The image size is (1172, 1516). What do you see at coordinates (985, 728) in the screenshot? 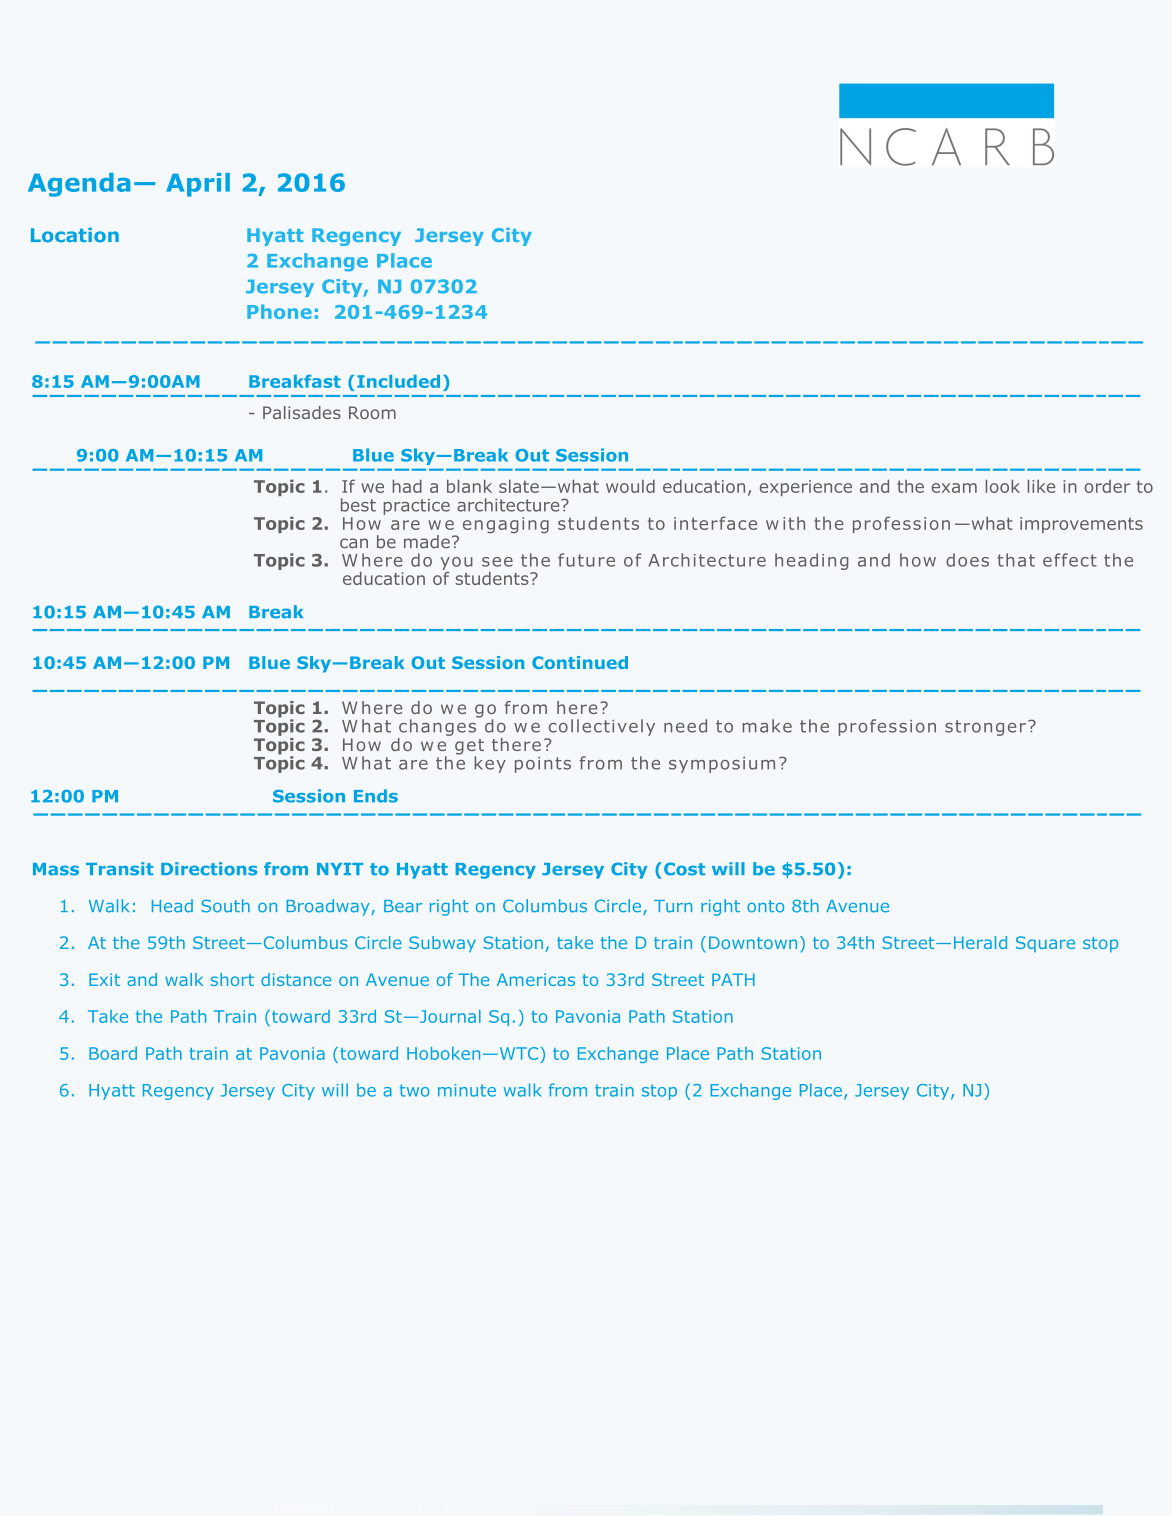
I see `stronger` at bounding box center [985, 728].
